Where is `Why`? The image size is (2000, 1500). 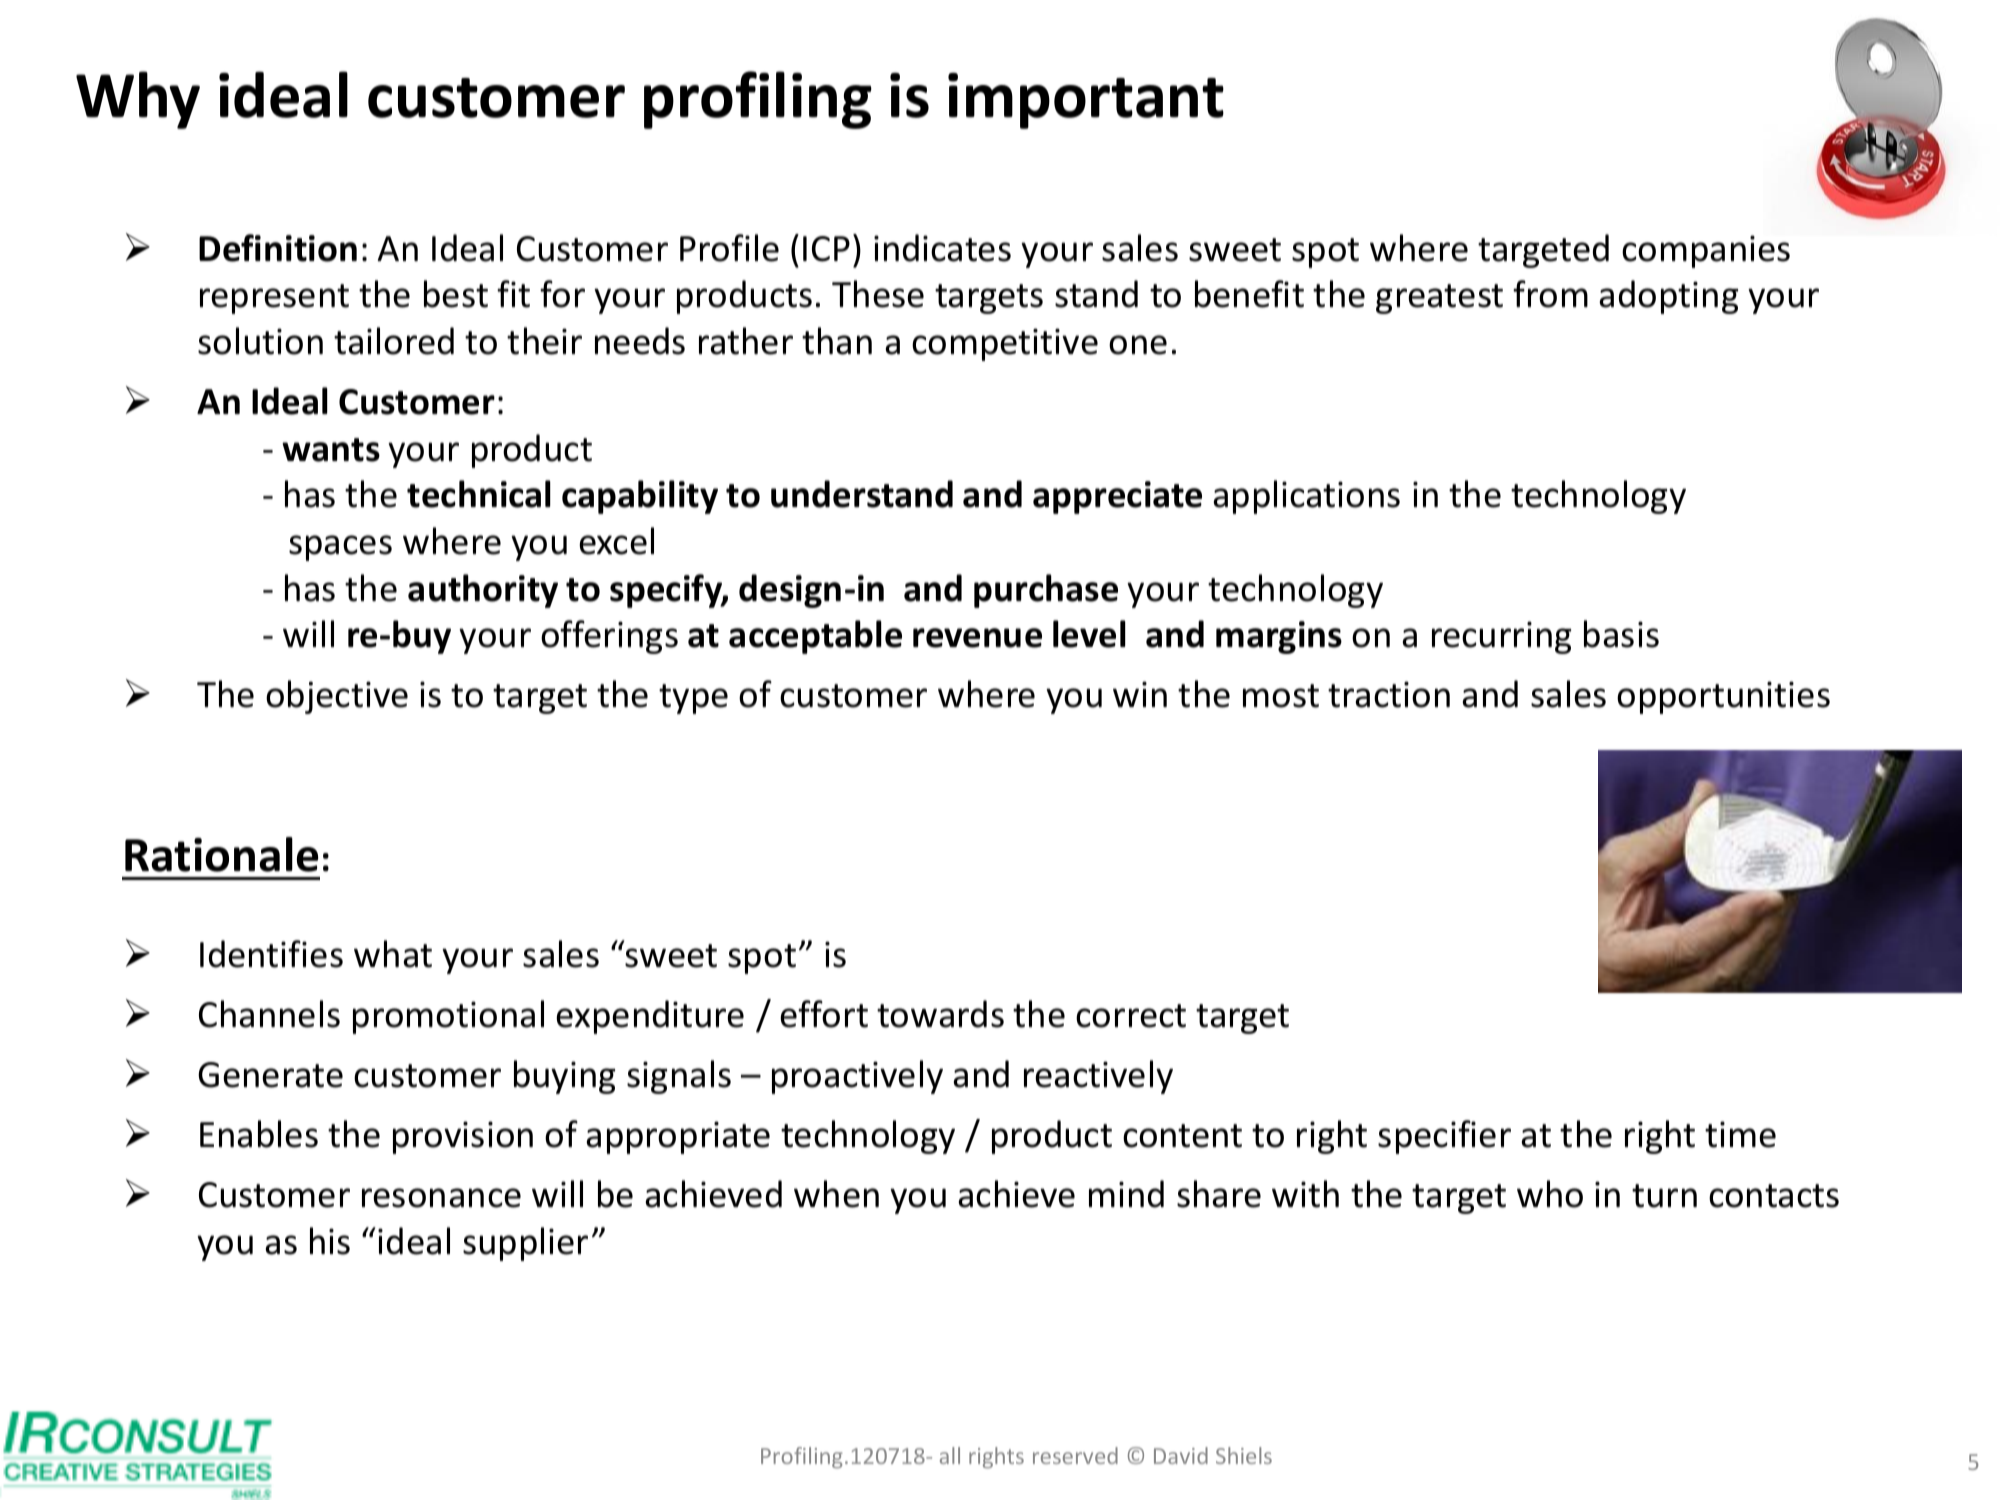 Why is located at coordinates (138, 100).
